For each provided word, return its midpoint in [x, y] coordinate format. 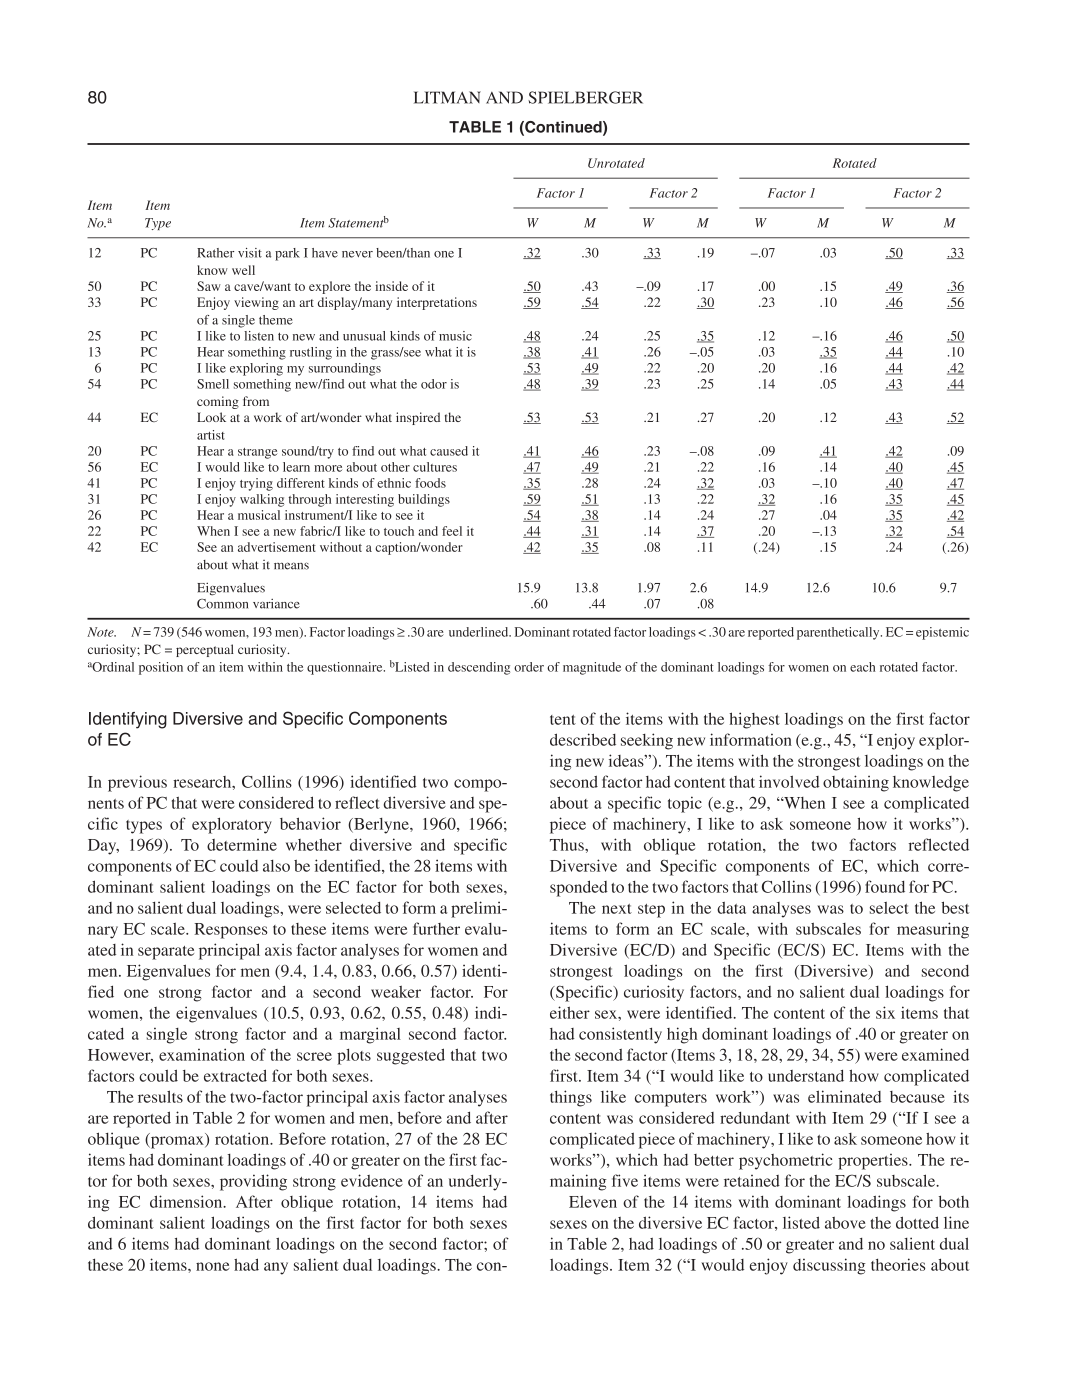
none [212, 1266]
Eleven [593, 1202]
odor [434, 384]
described [583, 739]
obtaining [856, 783]
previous [137, 783]
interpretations [437, 303]
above [845, 1223]
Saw [209, 286]
